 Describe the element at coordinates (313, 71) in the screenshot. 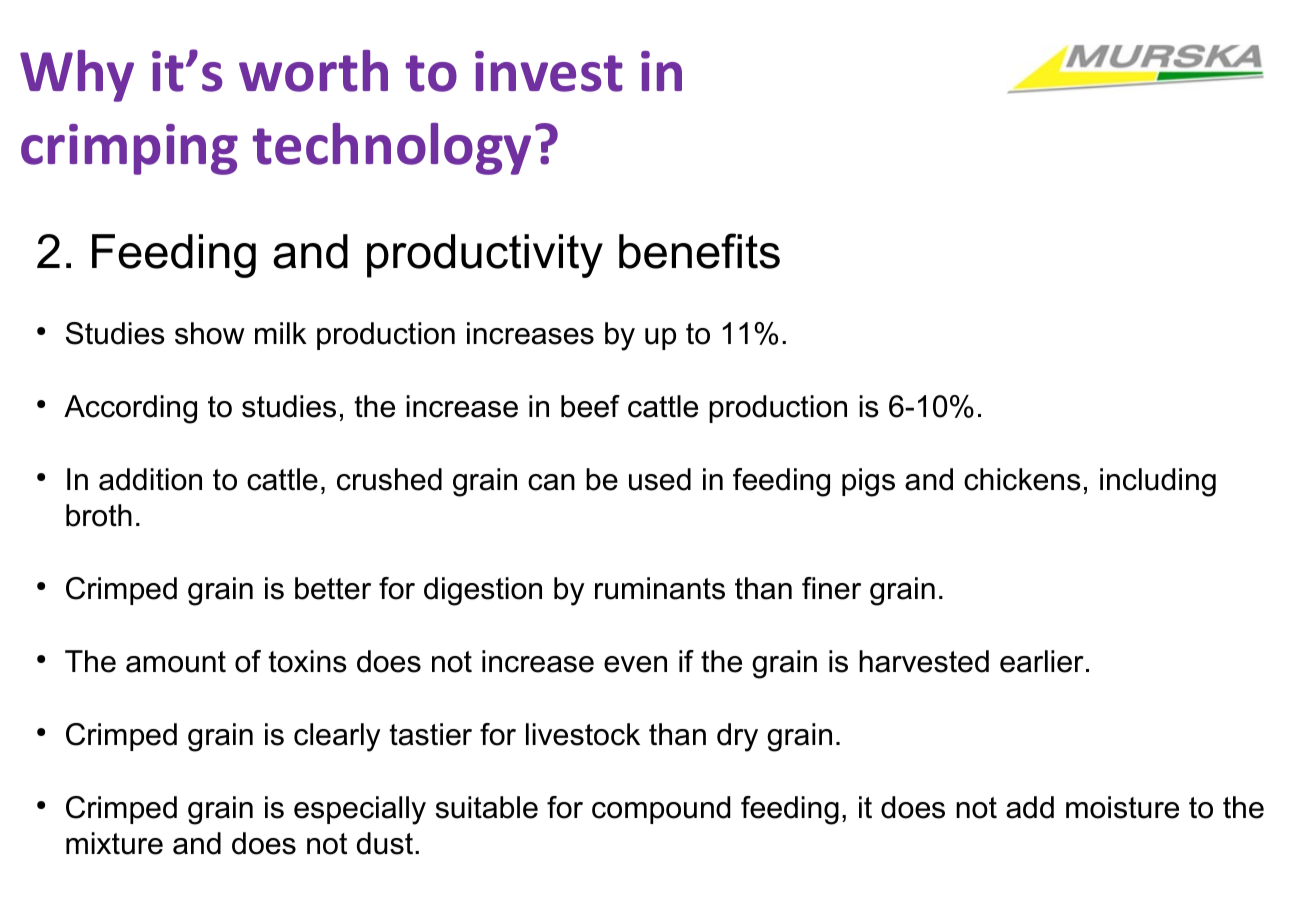

I see `worth` at that location.
